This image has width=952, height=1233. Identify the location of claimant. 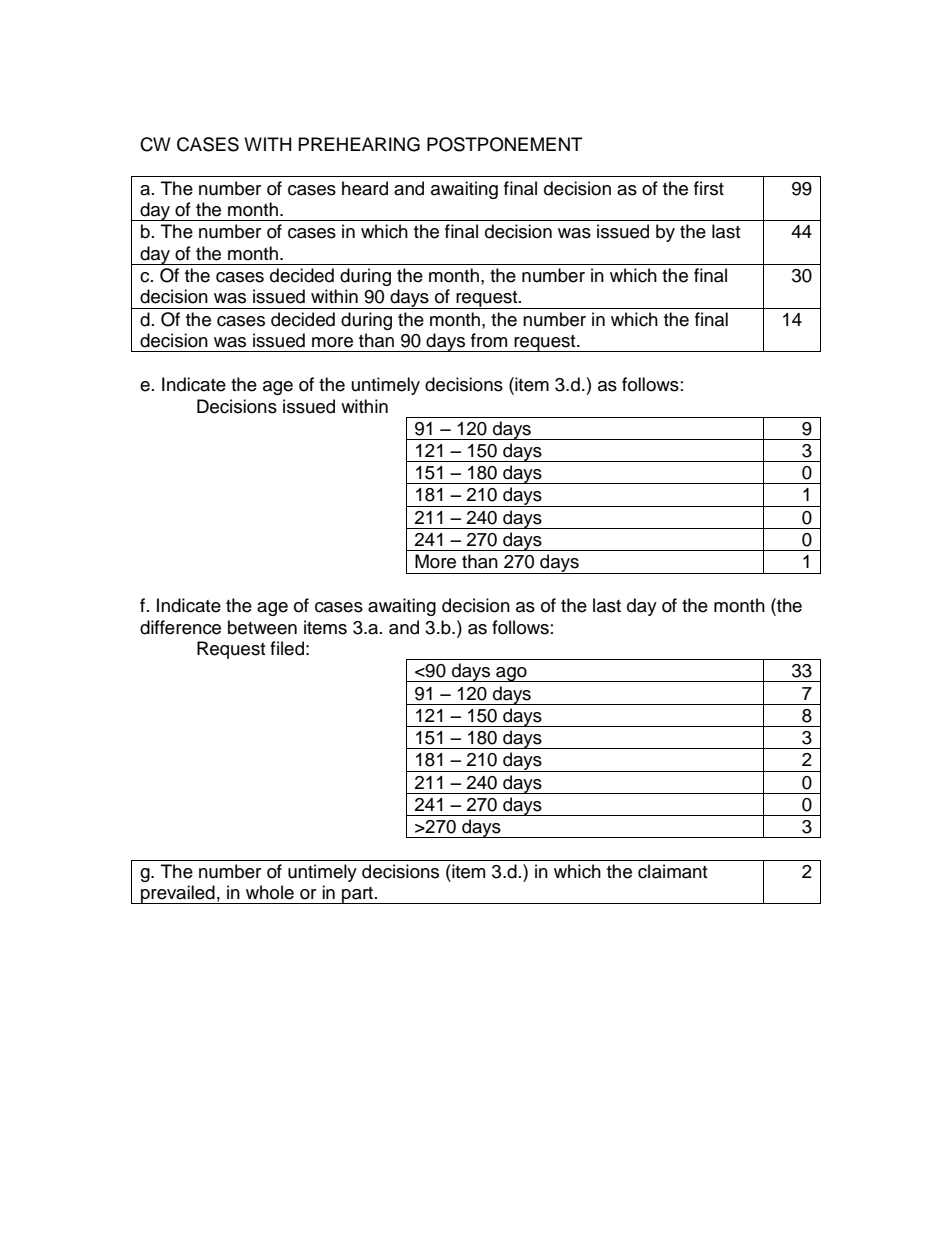
(672, 871).
